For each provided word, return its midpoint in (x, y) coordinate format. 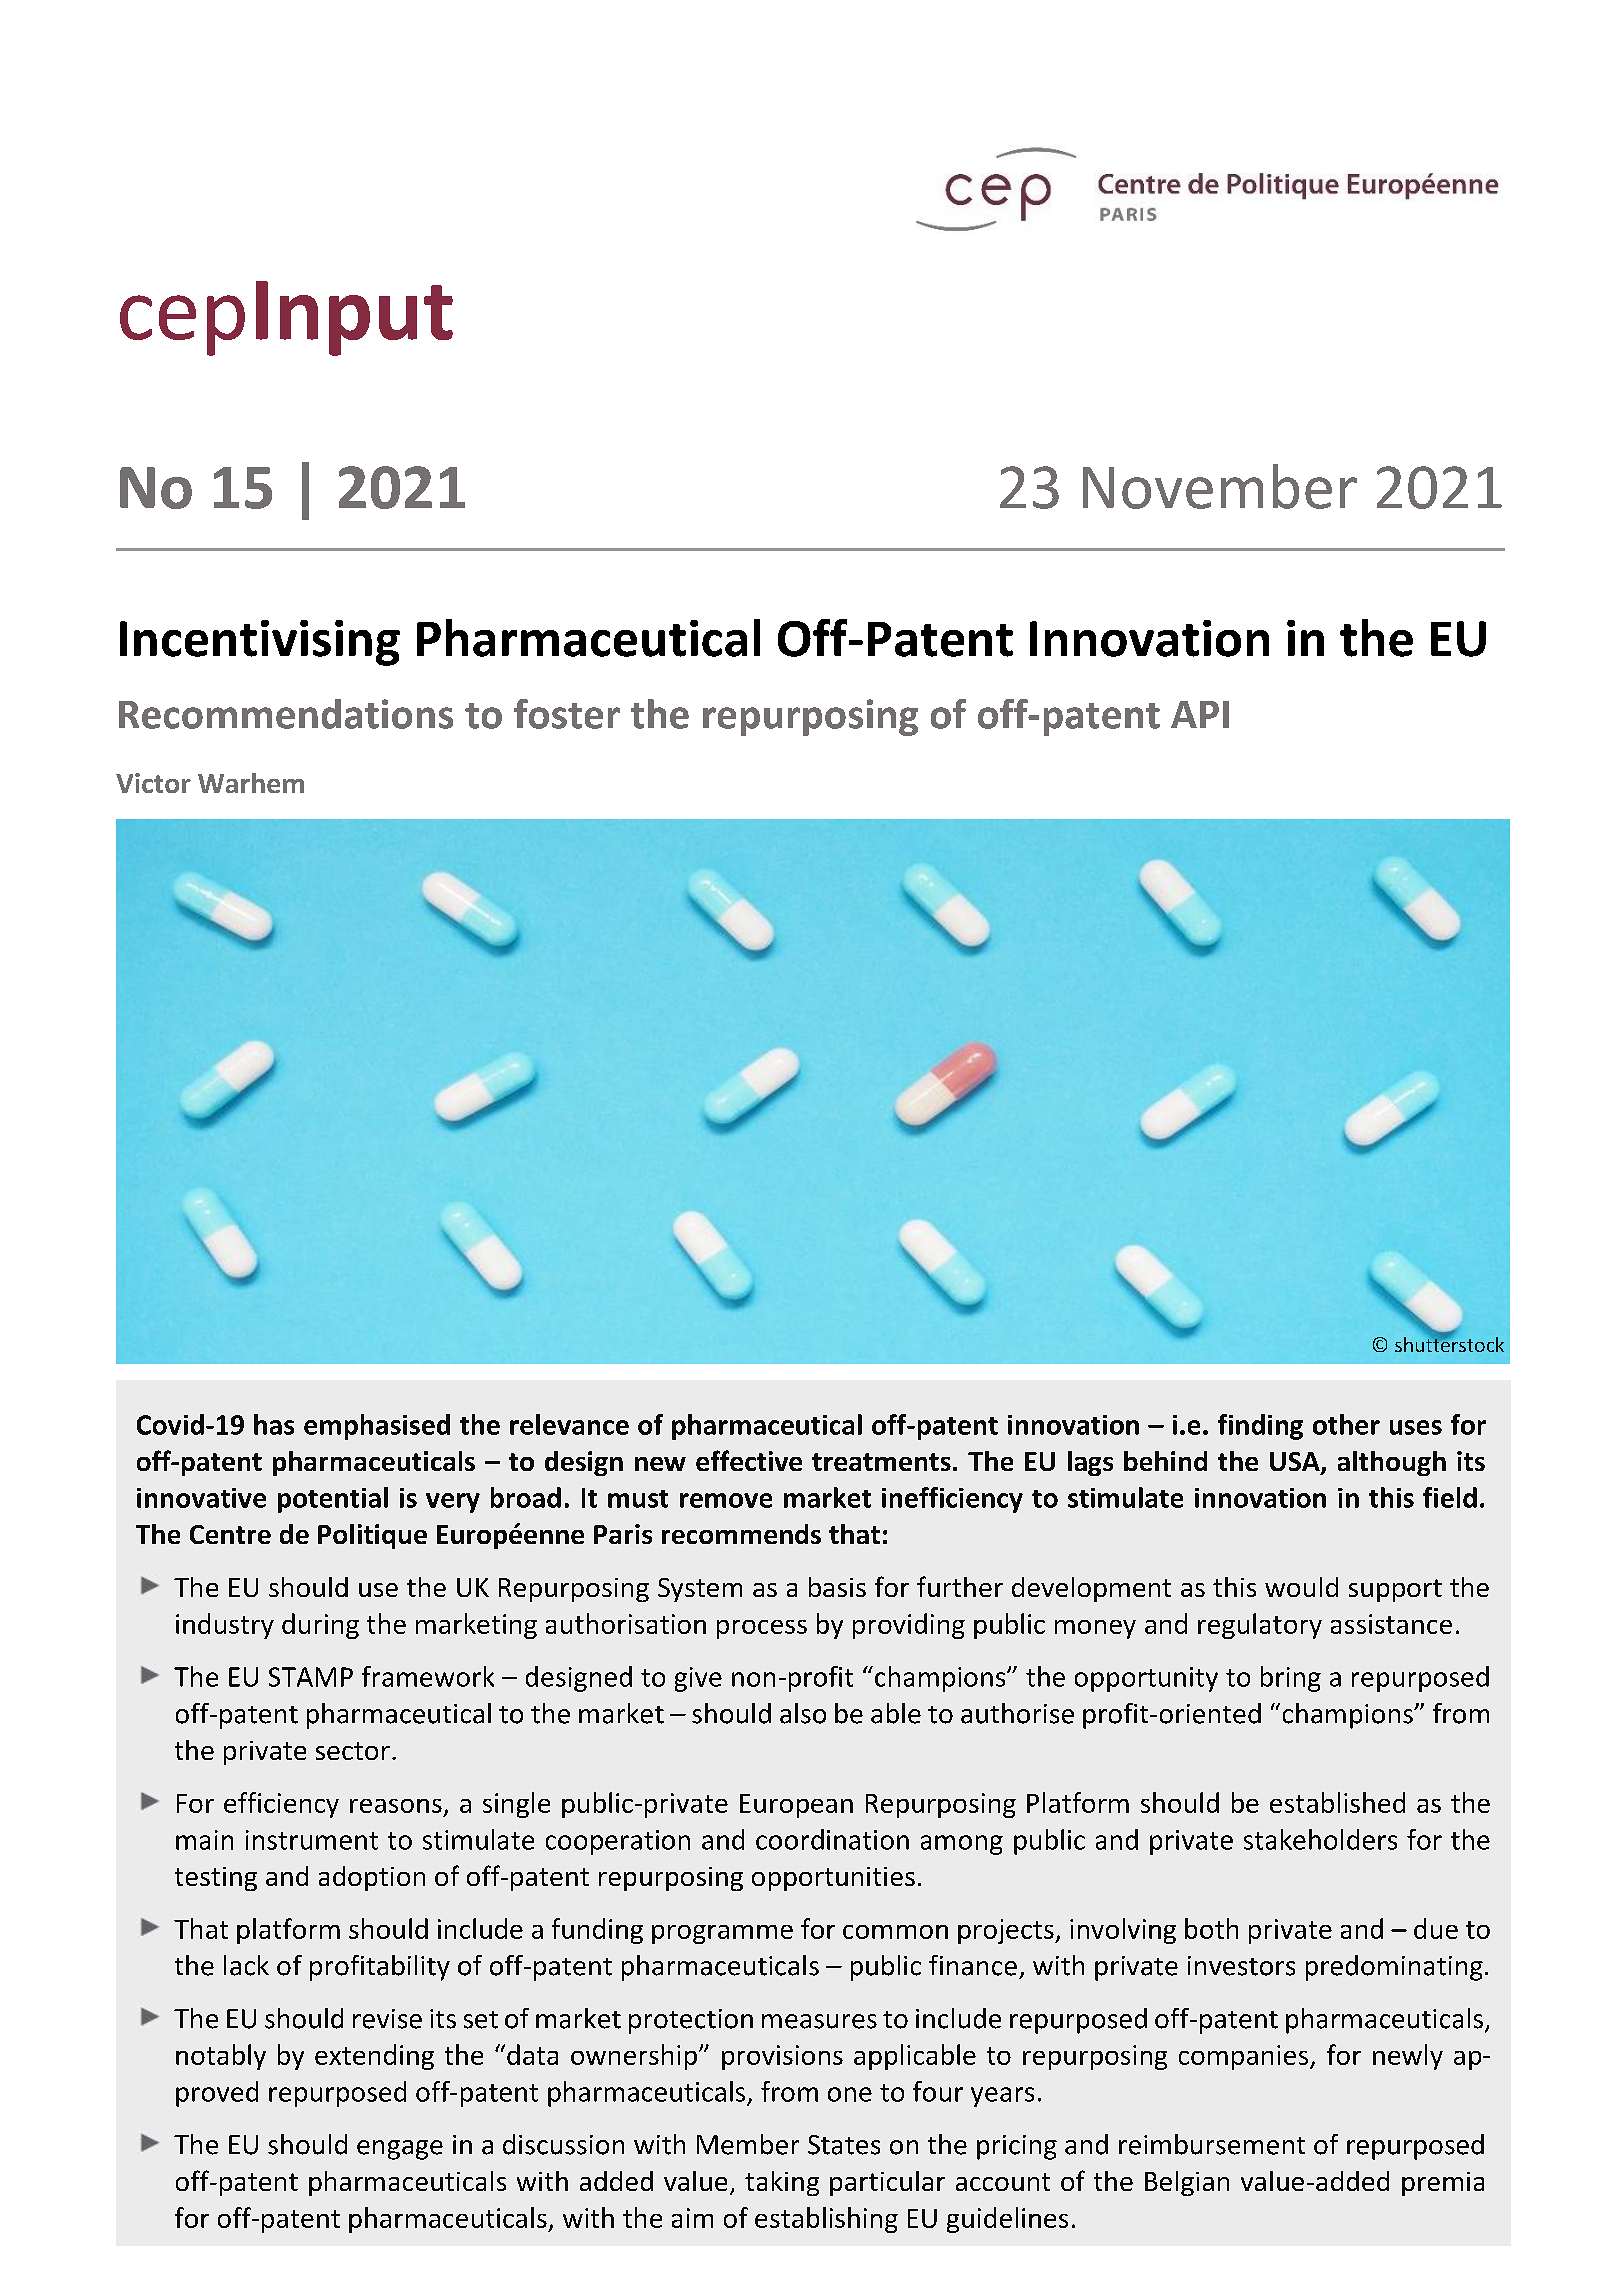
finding (1260, 1427)
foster (567, 714)
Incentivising (260, 643)
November (1220, 486)
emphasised (377, 1427)
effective (749, 1460)
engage (400, 2150)
